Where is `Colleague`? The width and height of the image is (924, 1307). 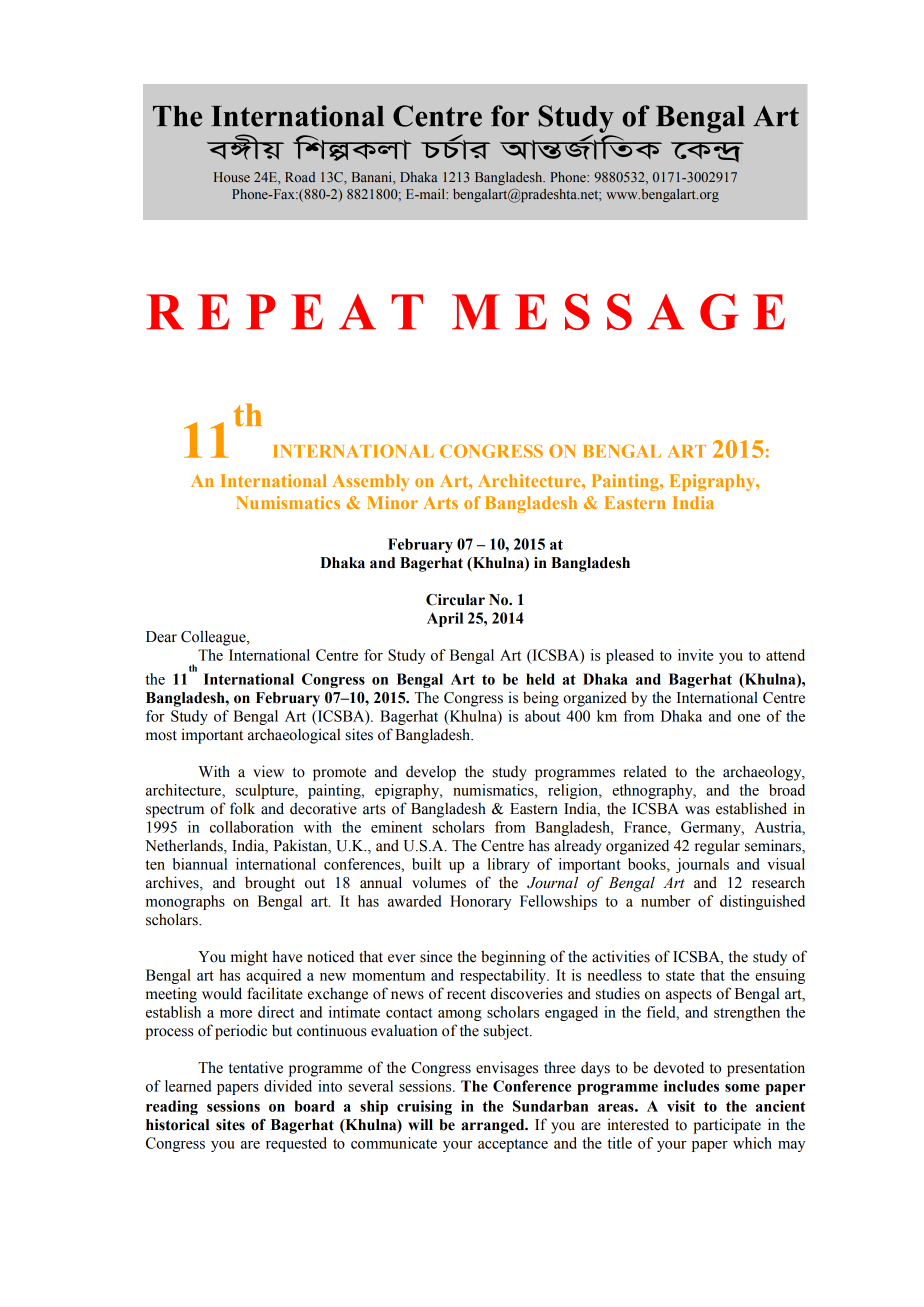 Colleague is located at coordinates (214, 638).
